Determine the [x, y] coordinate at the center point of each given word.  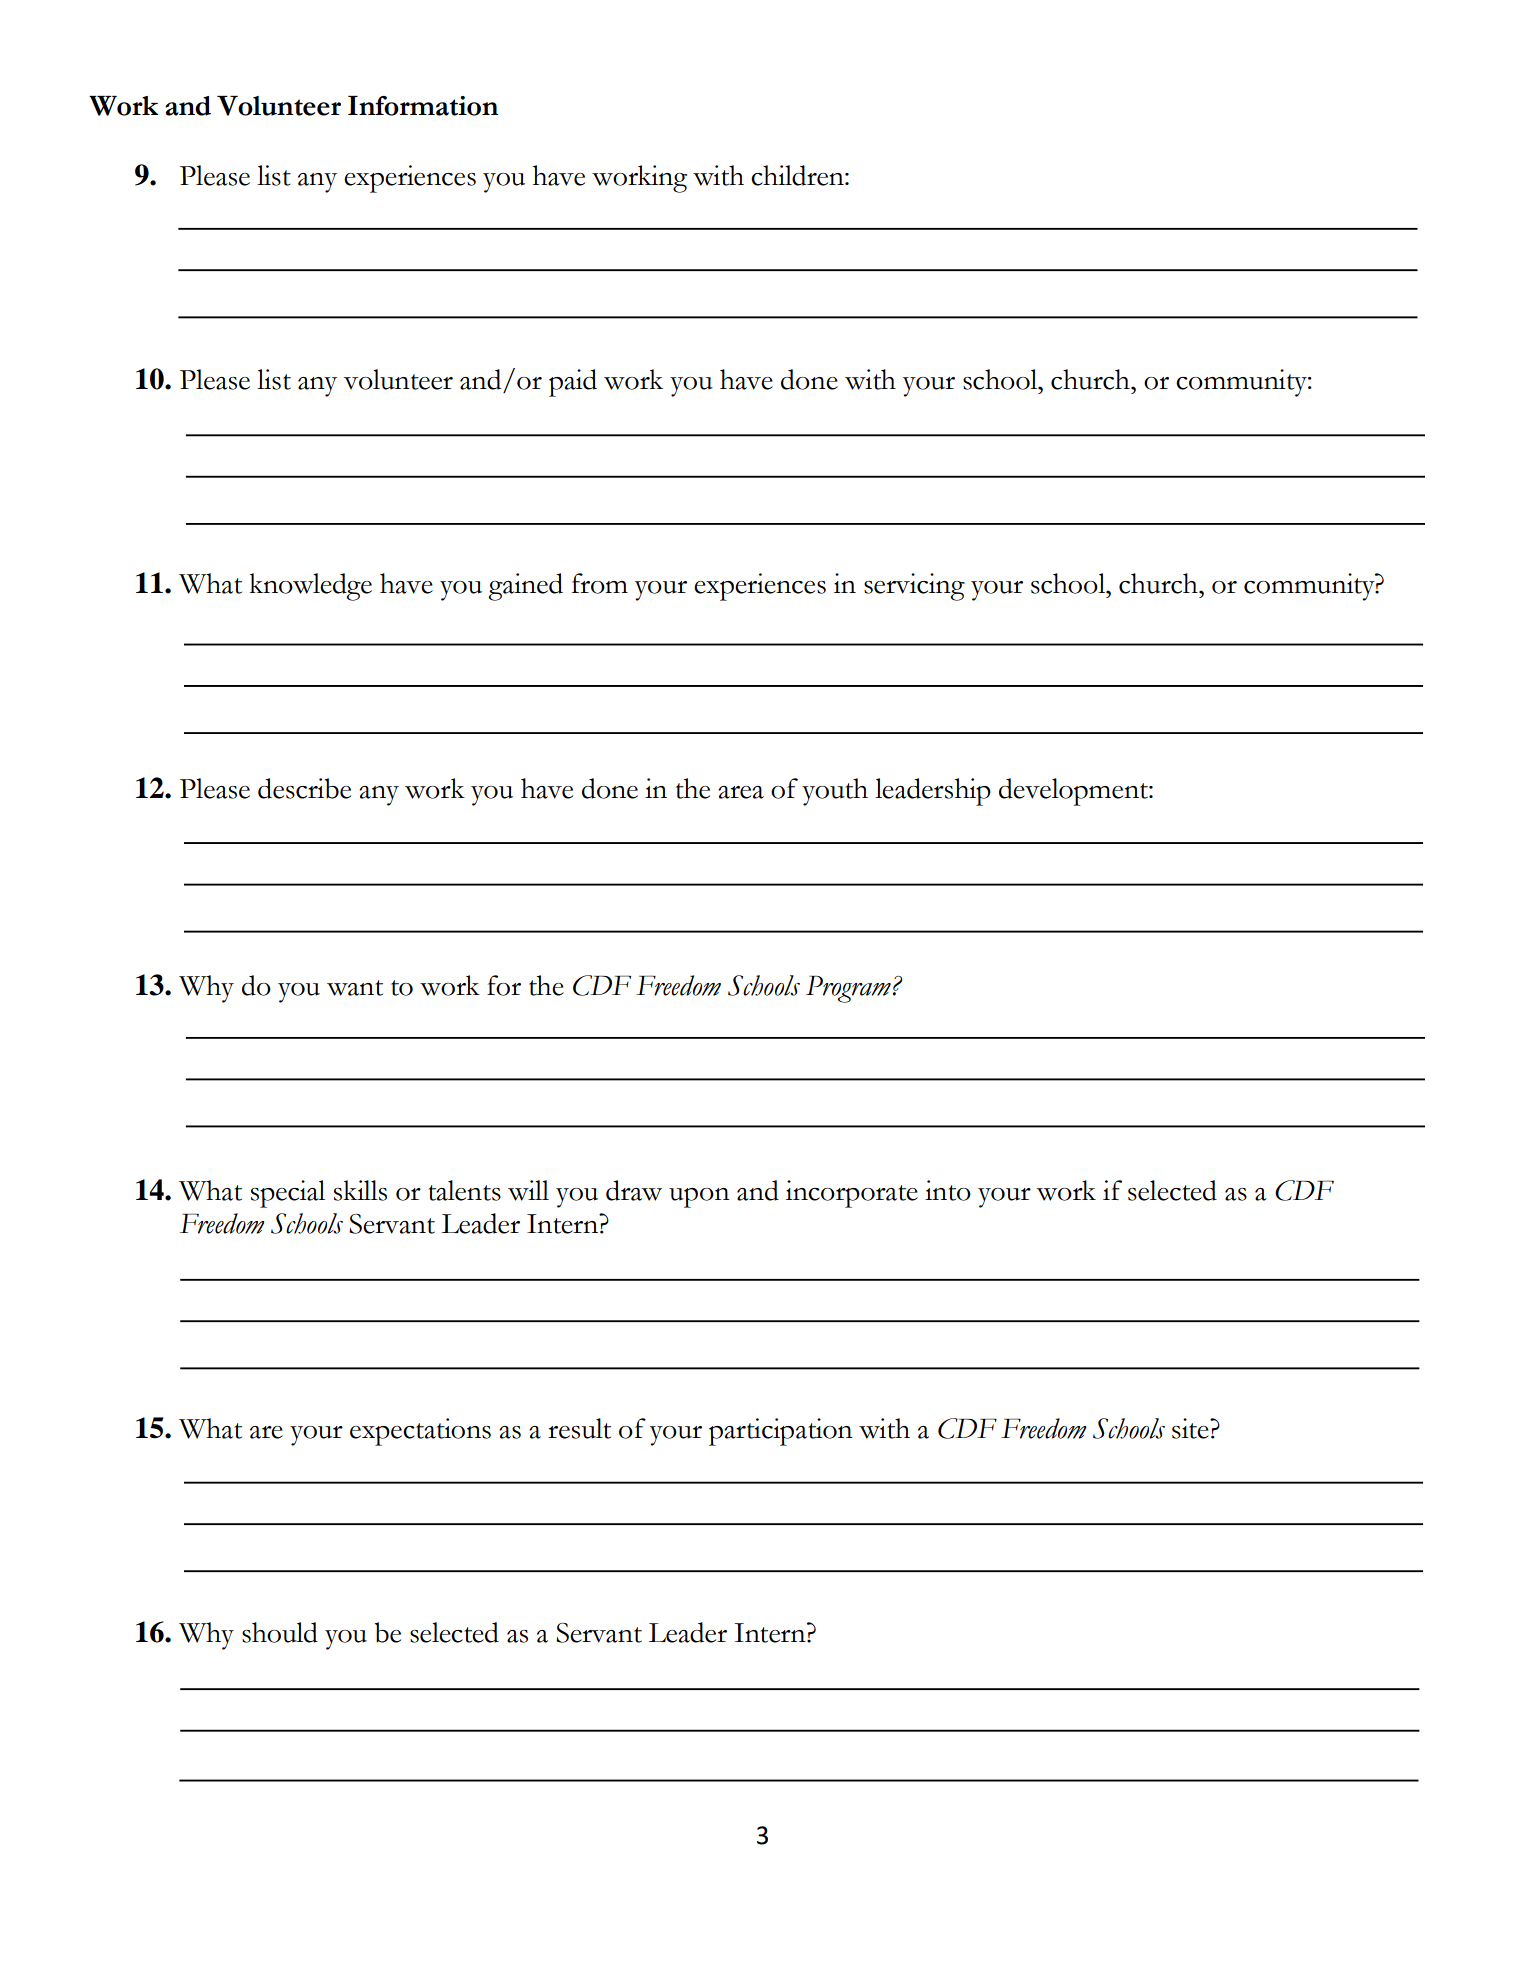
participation [781, 1432]
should [280, 1632]
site [1191, 1428]
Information [423, 106]
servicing [914, 587]
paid [573, 383]
